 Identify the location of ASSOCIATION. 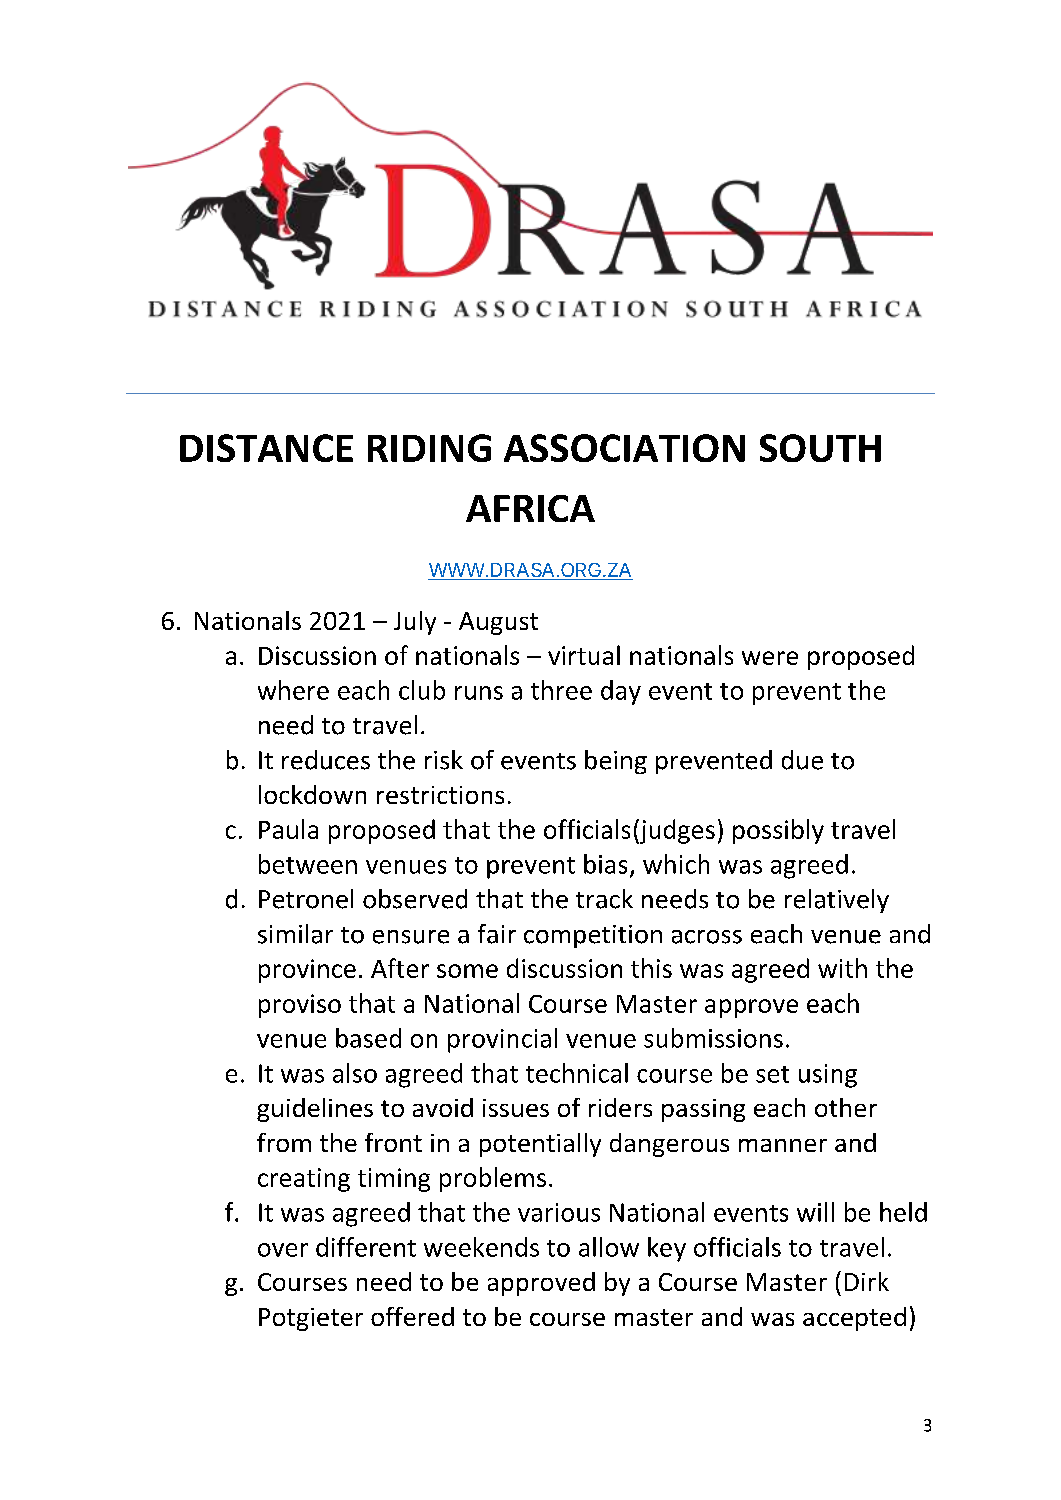
(624, 448).
